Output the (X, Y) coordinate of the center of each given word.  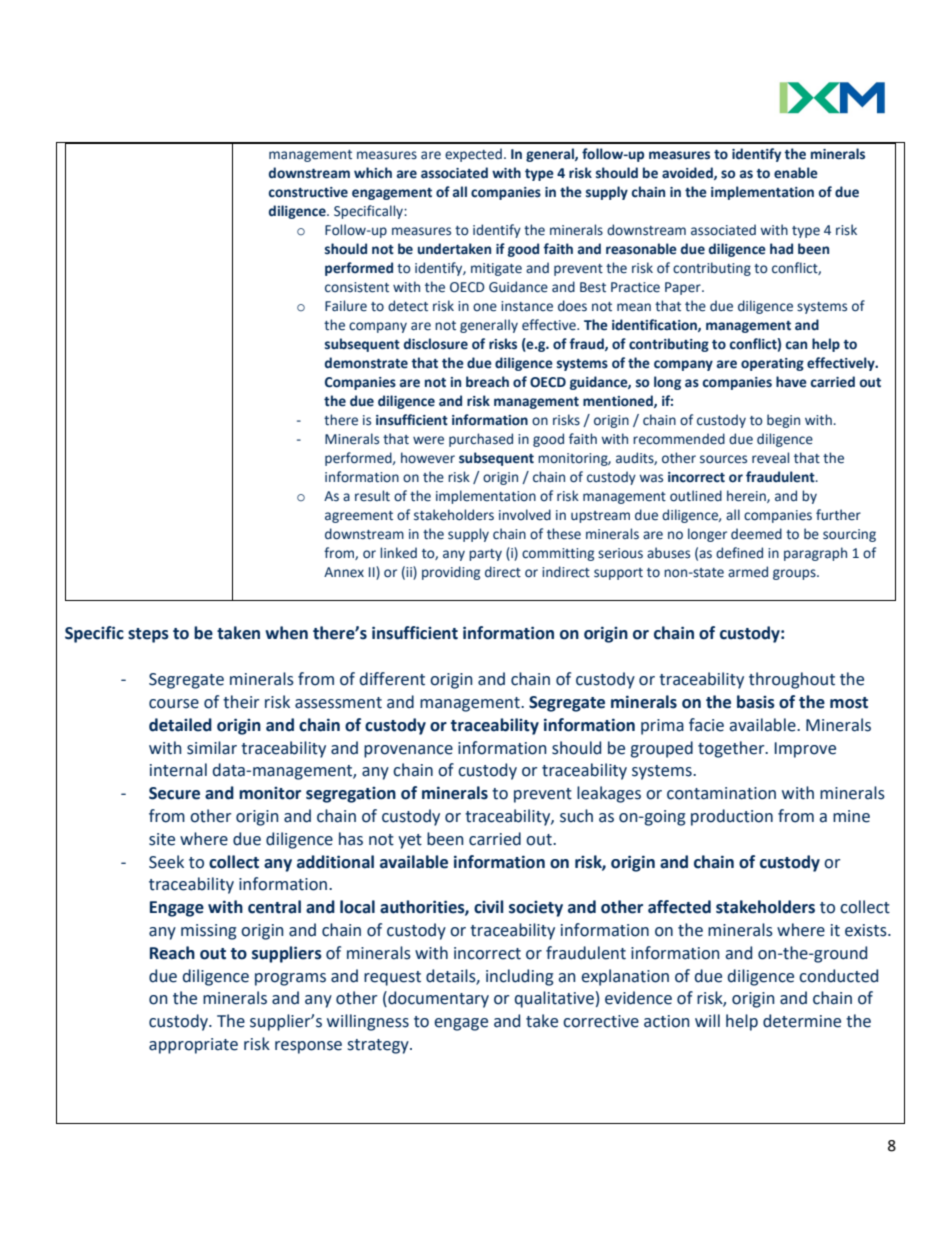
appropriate (193, 1046)
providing (451, 573)
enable (796, 173)
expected (473, 155)
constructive (308, 192)
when (286, 633)
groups (795, 574)
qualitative (554, 999)
